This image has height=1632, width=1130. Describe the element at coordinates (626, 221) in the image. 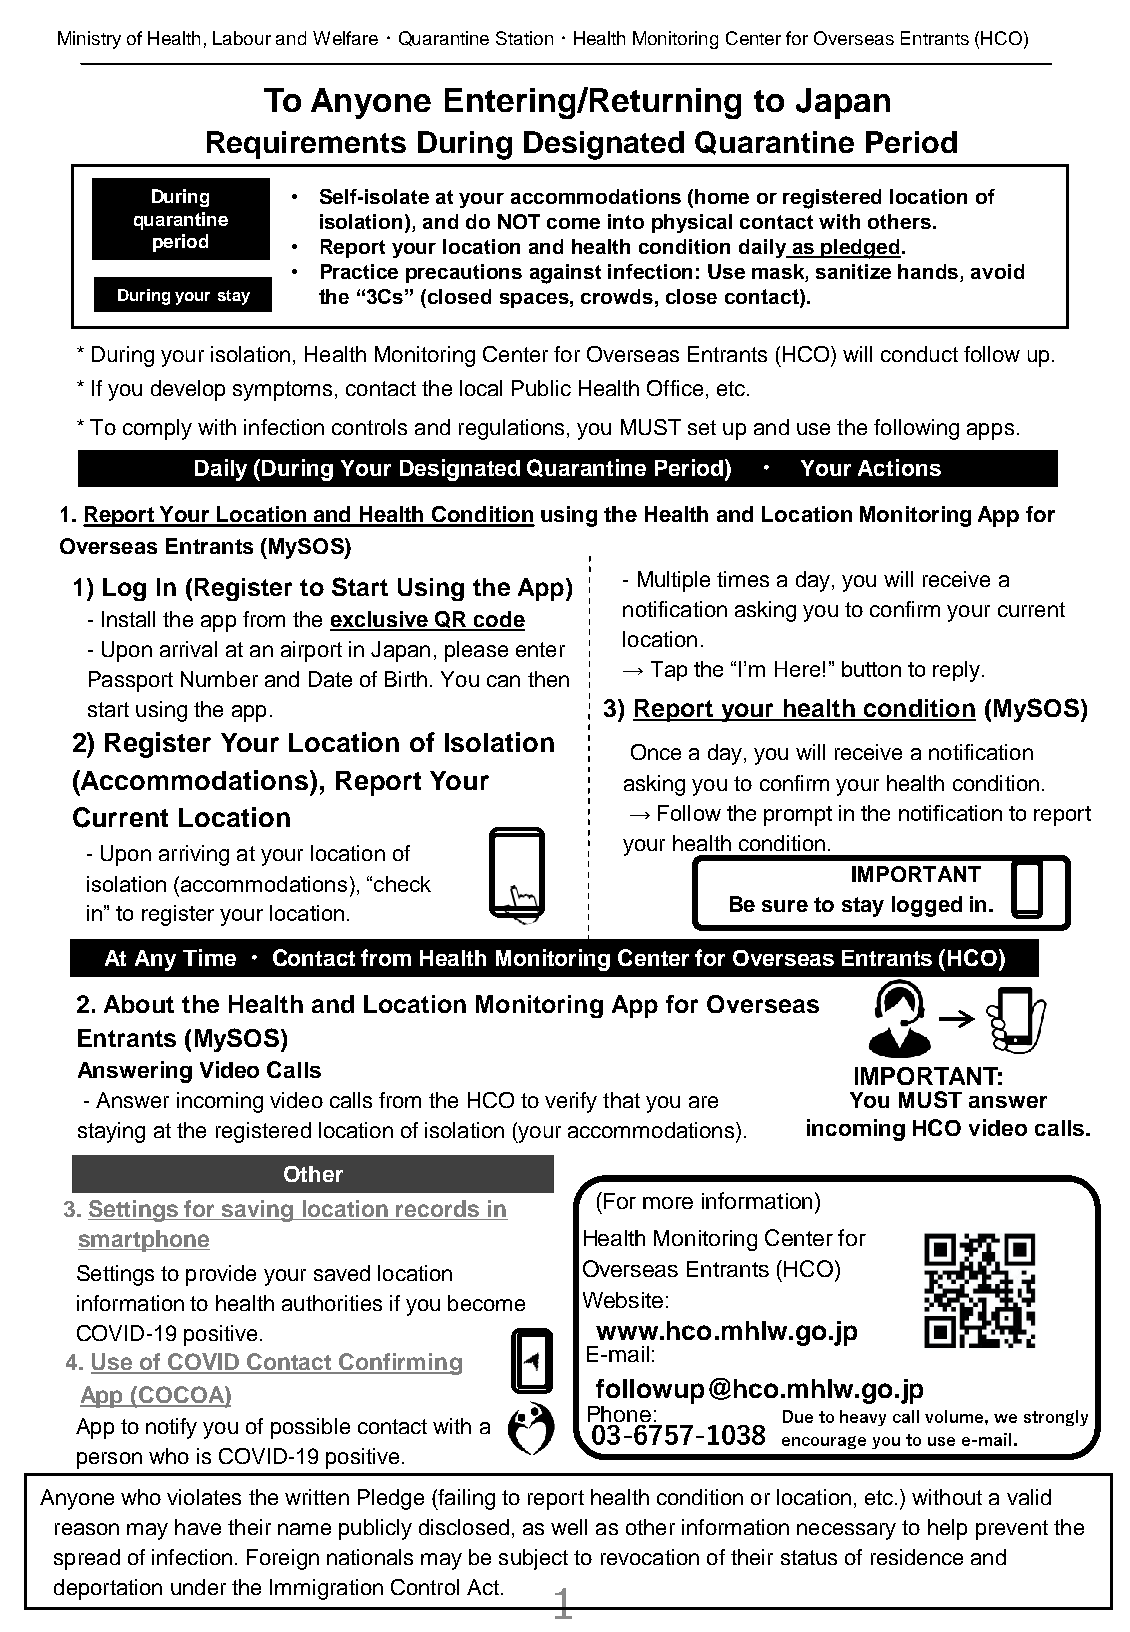

I see `into` at that location.
